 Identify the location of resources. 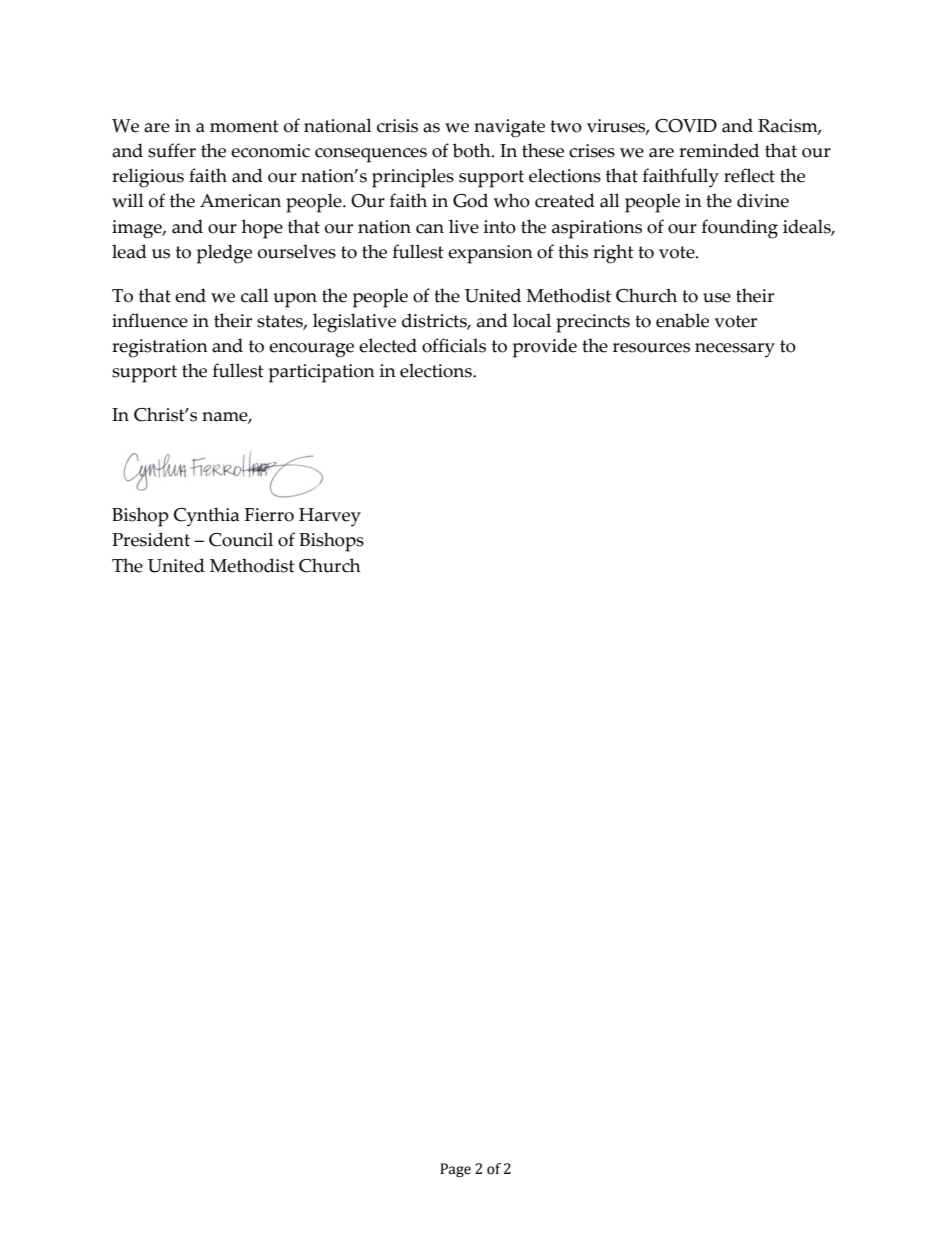
(651, 348).
